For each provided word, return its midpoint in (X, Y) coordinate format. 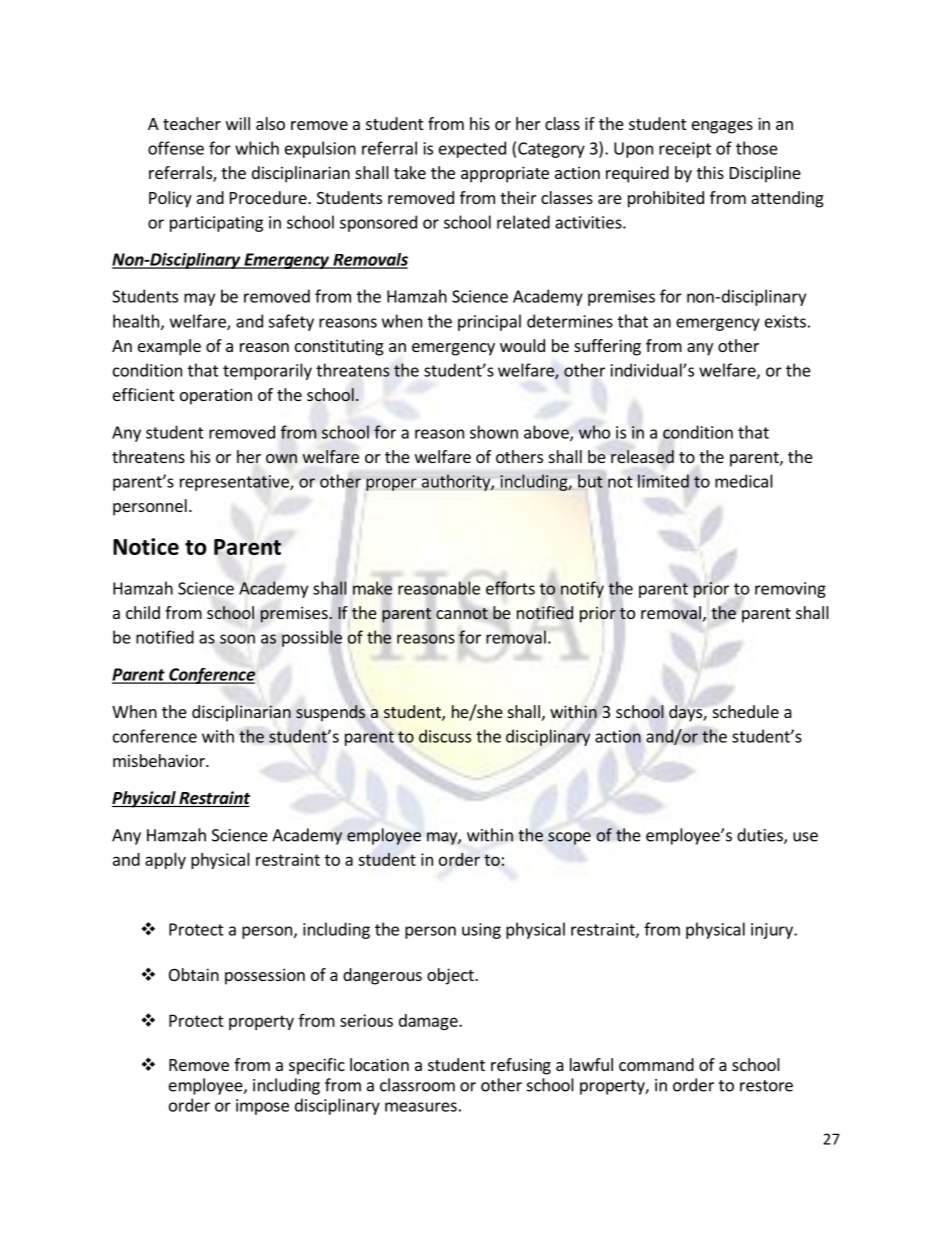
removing (790, 590)
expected (472, 149)
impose (262, 1107)
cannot (462, 614)
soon (237, 639)
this (710, 172)
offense (176, 148)
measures (421, 1107)
